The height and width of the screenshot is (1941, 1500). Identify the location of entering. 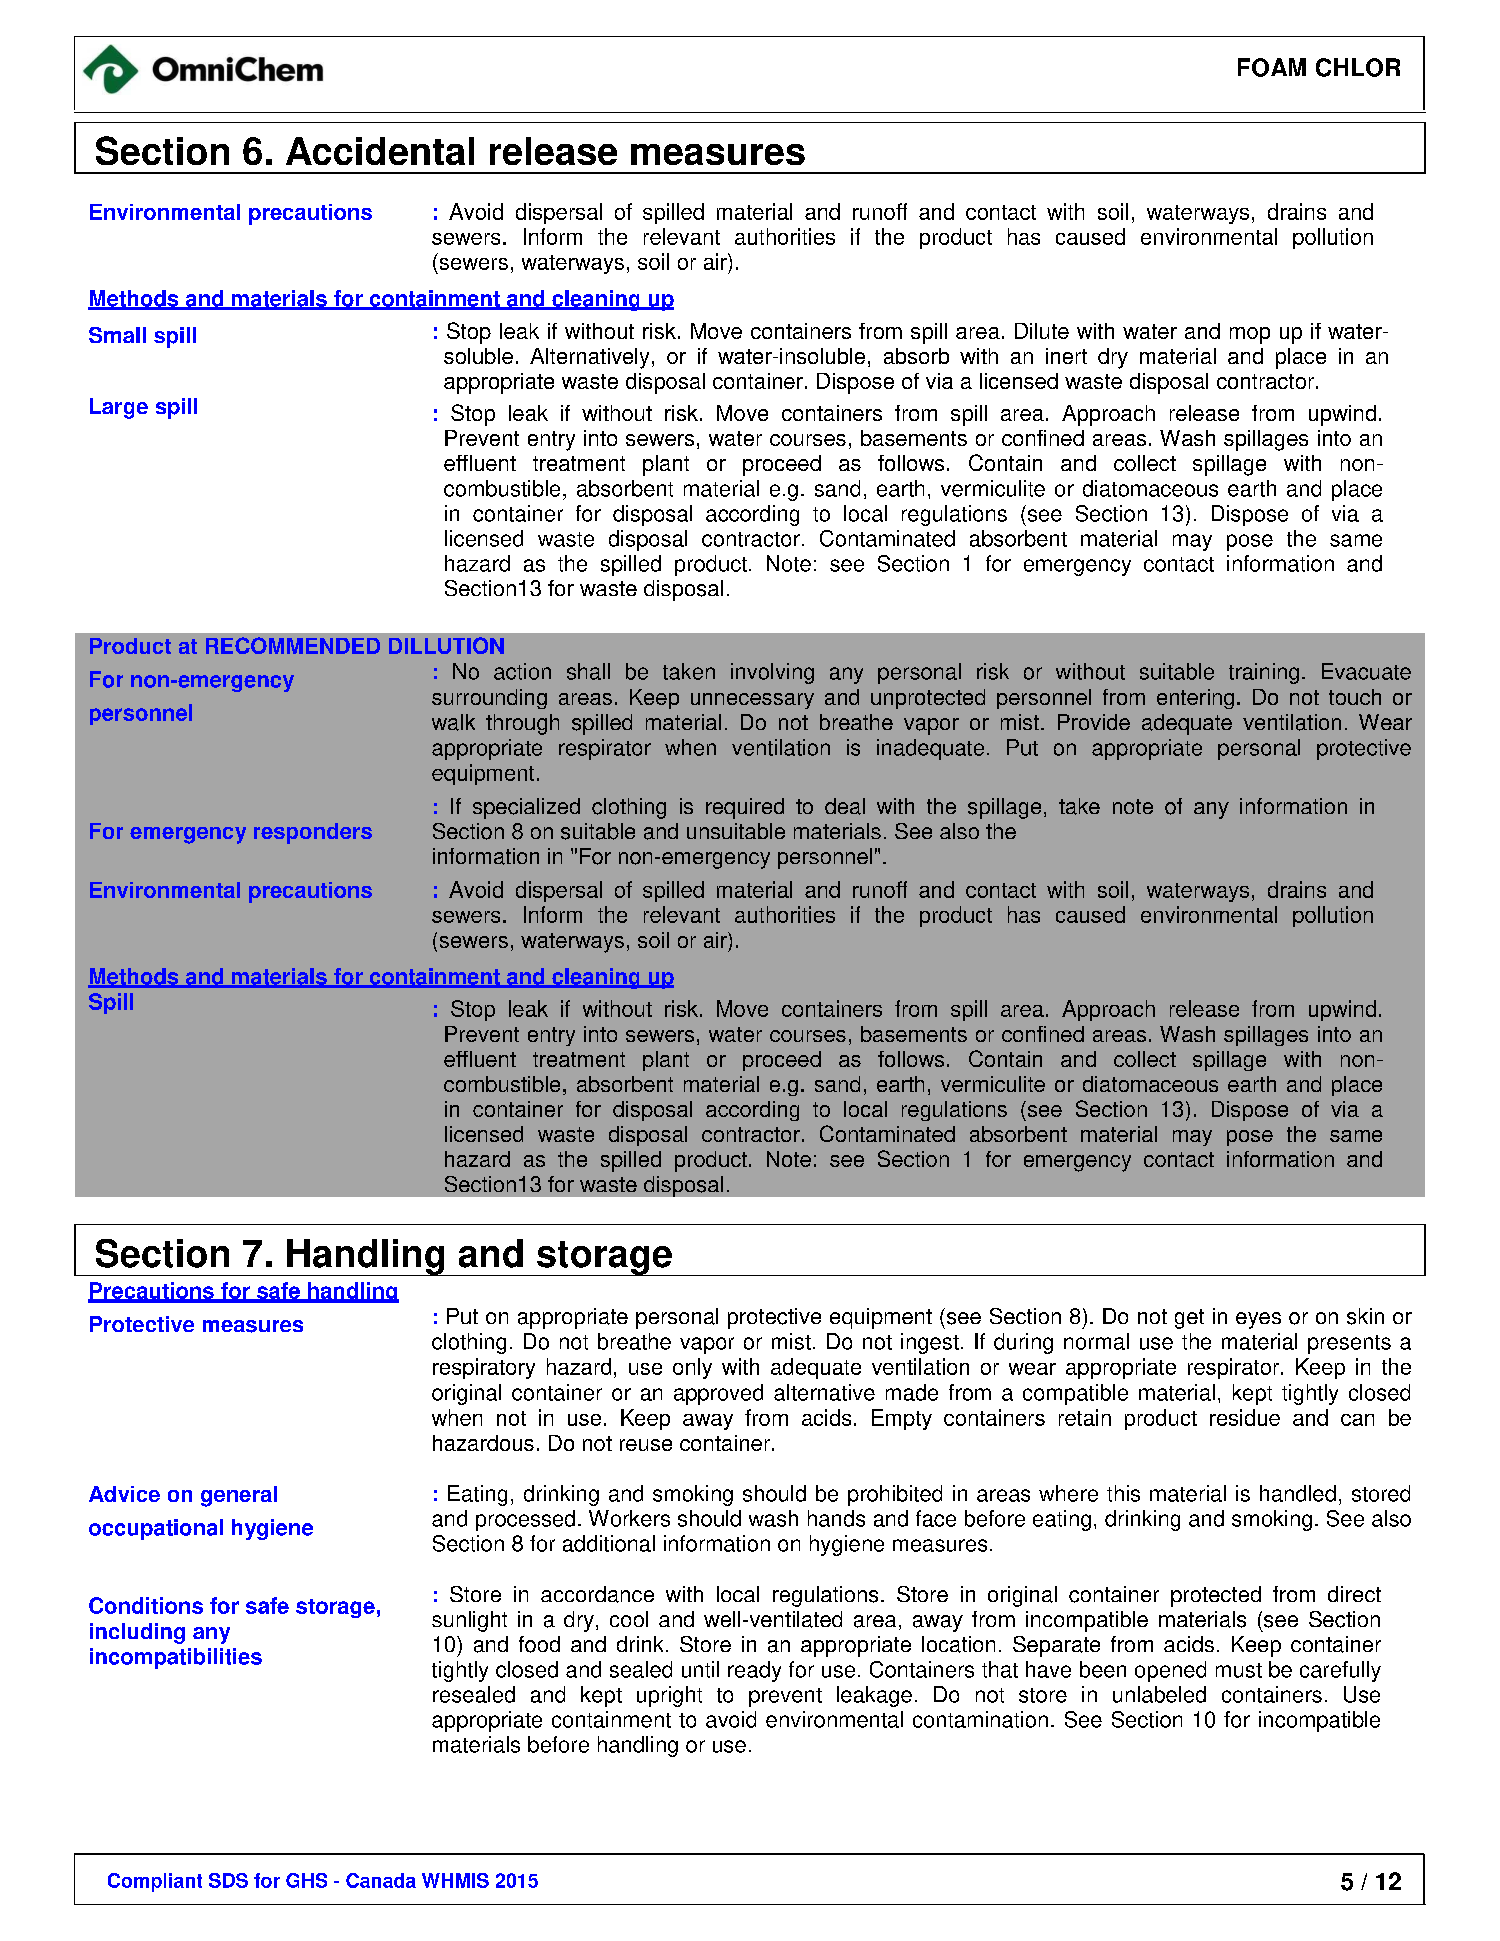
(1195, 699).
